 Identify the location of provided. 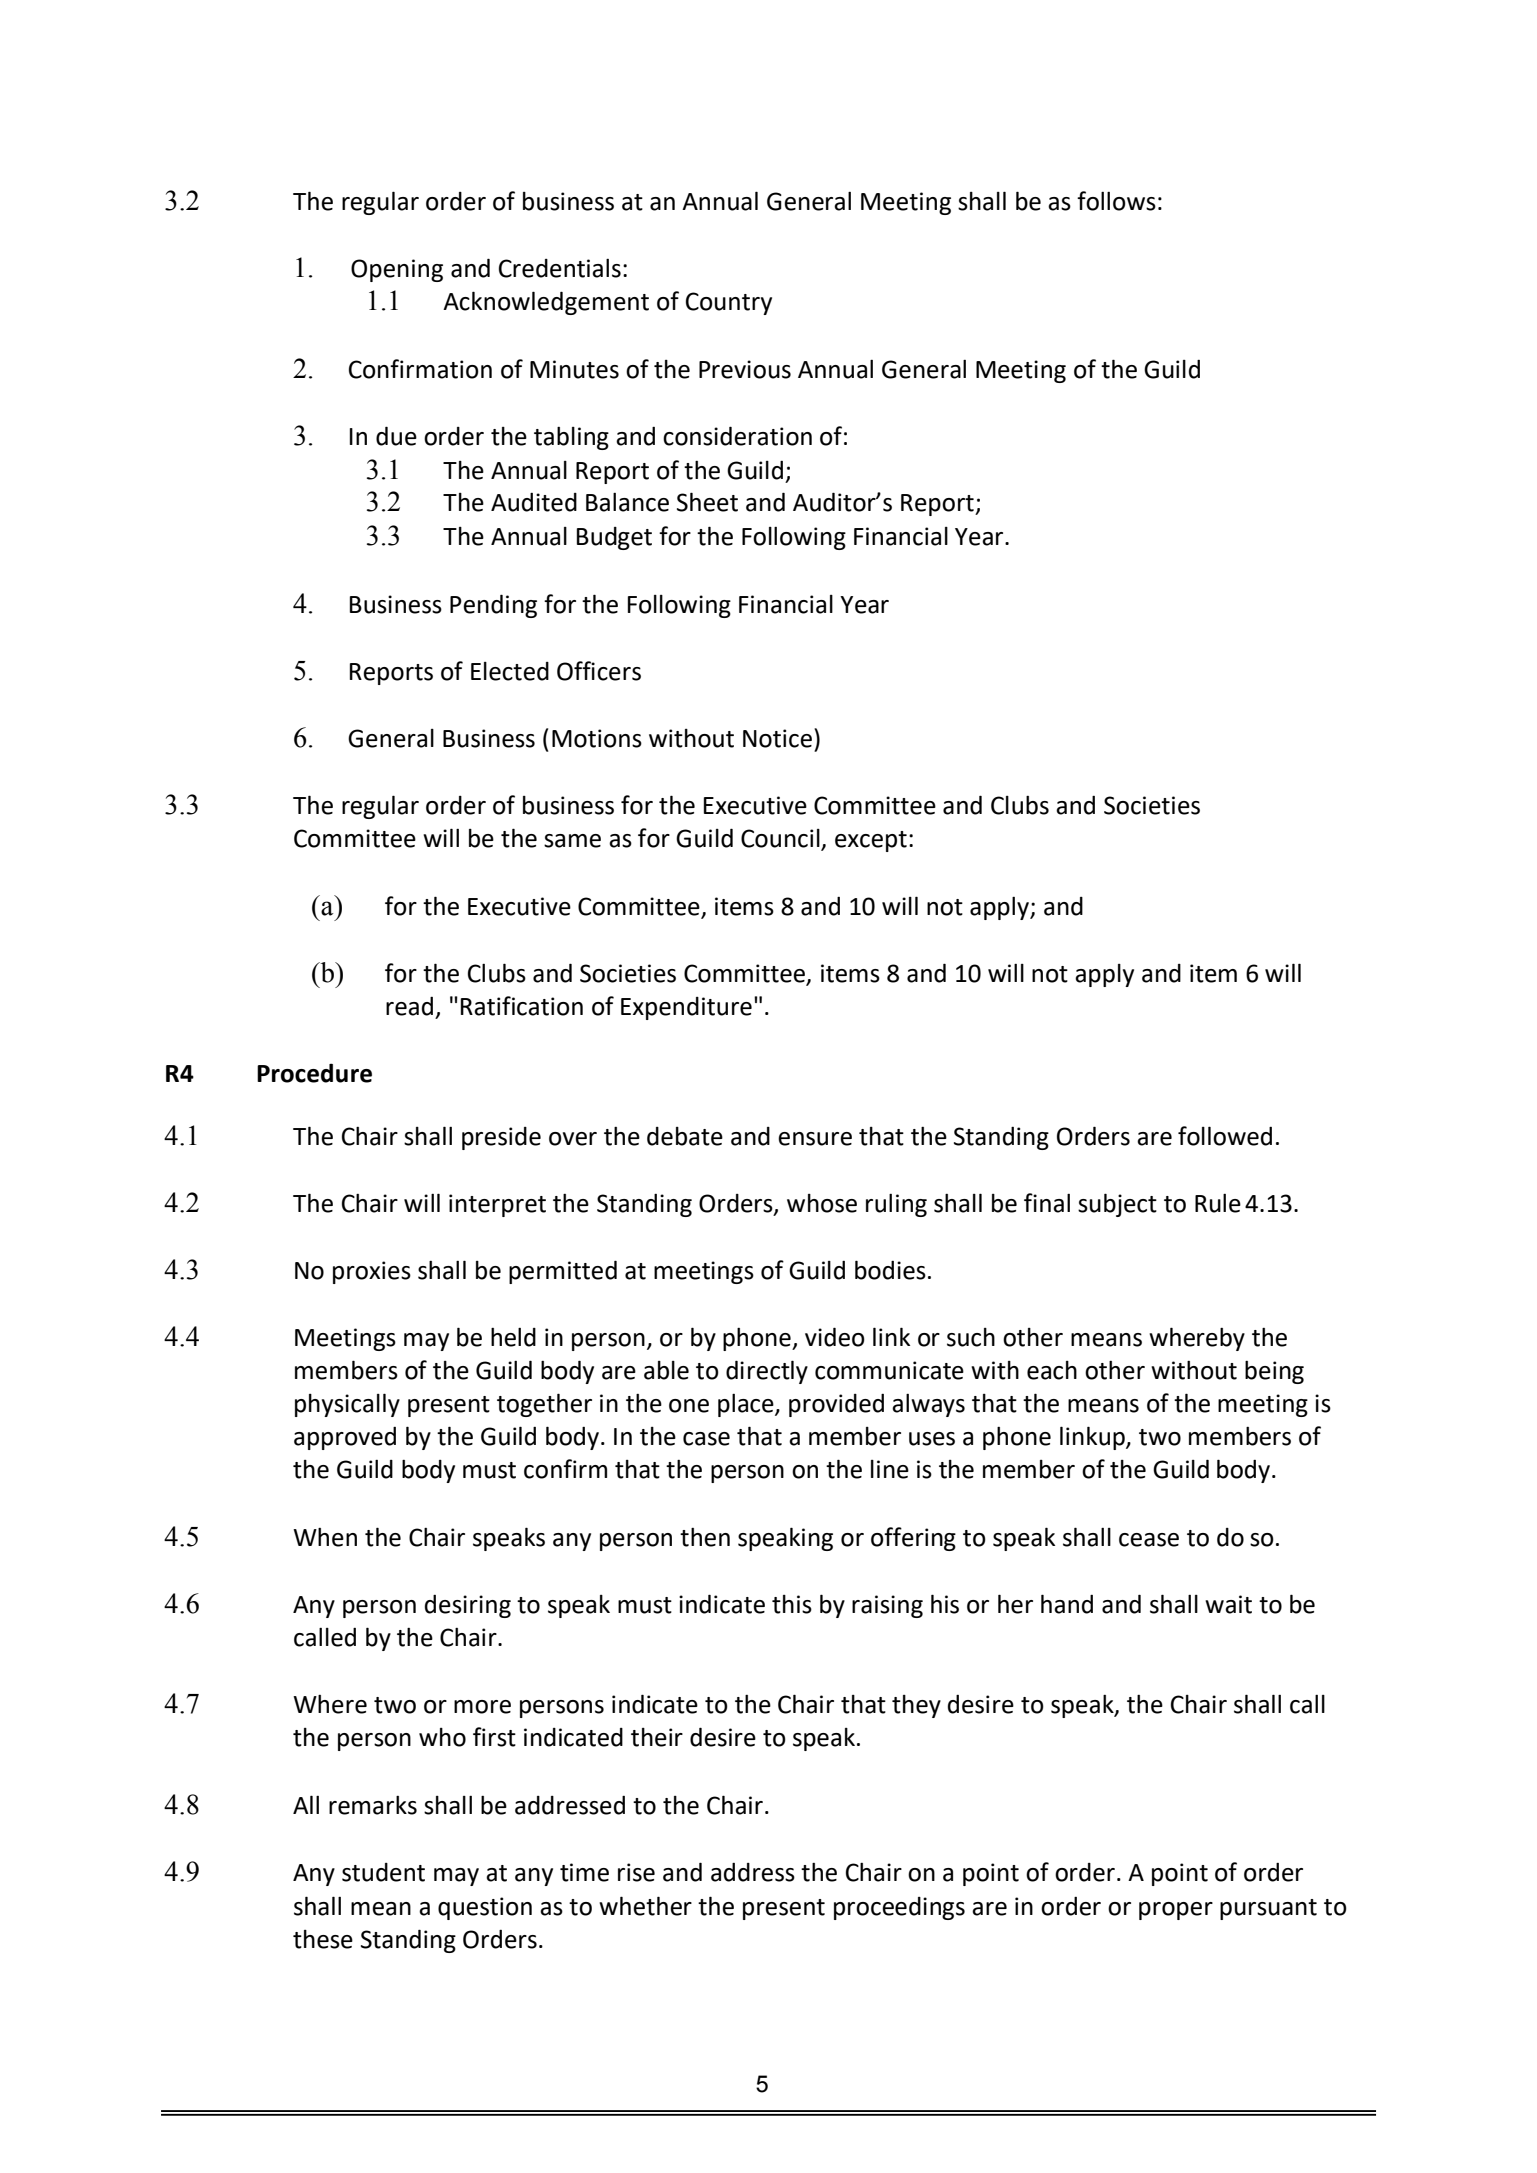
(836, 1405).
